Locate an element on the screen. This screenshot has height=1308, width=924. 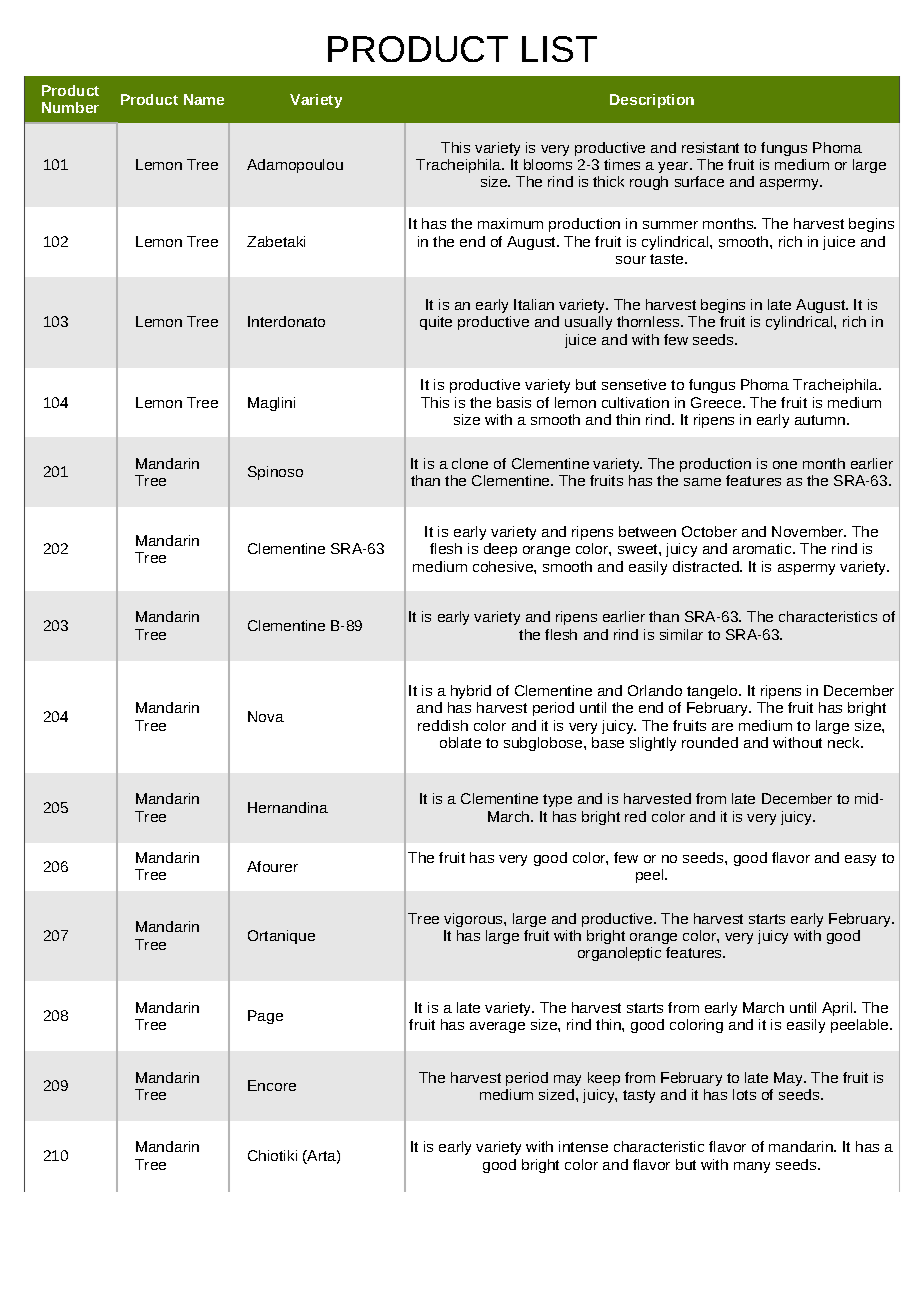
clone is located at coordinates (470, 463).
